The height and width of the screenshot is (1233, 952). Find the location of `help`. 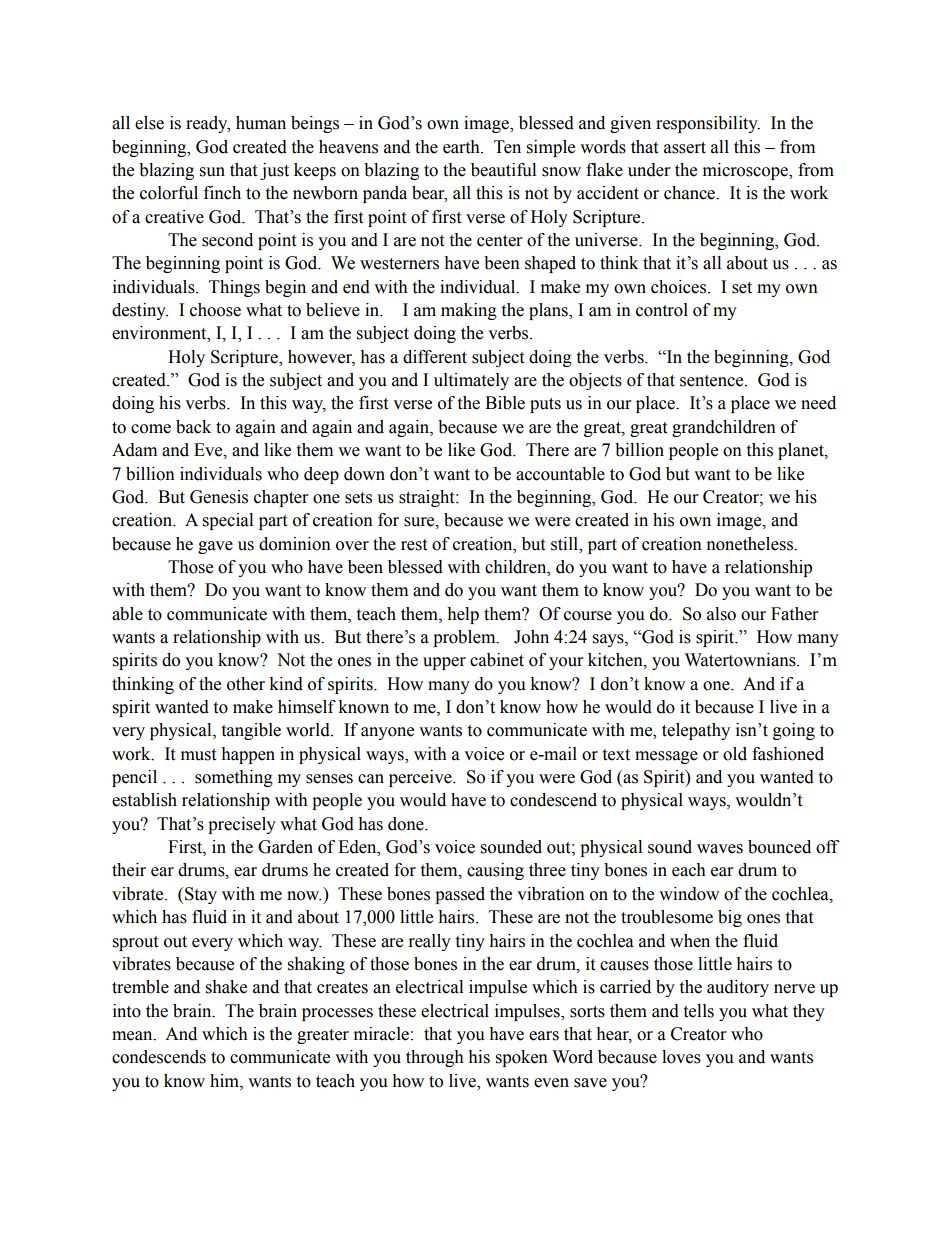

help is located at coordinates (463, 615).
